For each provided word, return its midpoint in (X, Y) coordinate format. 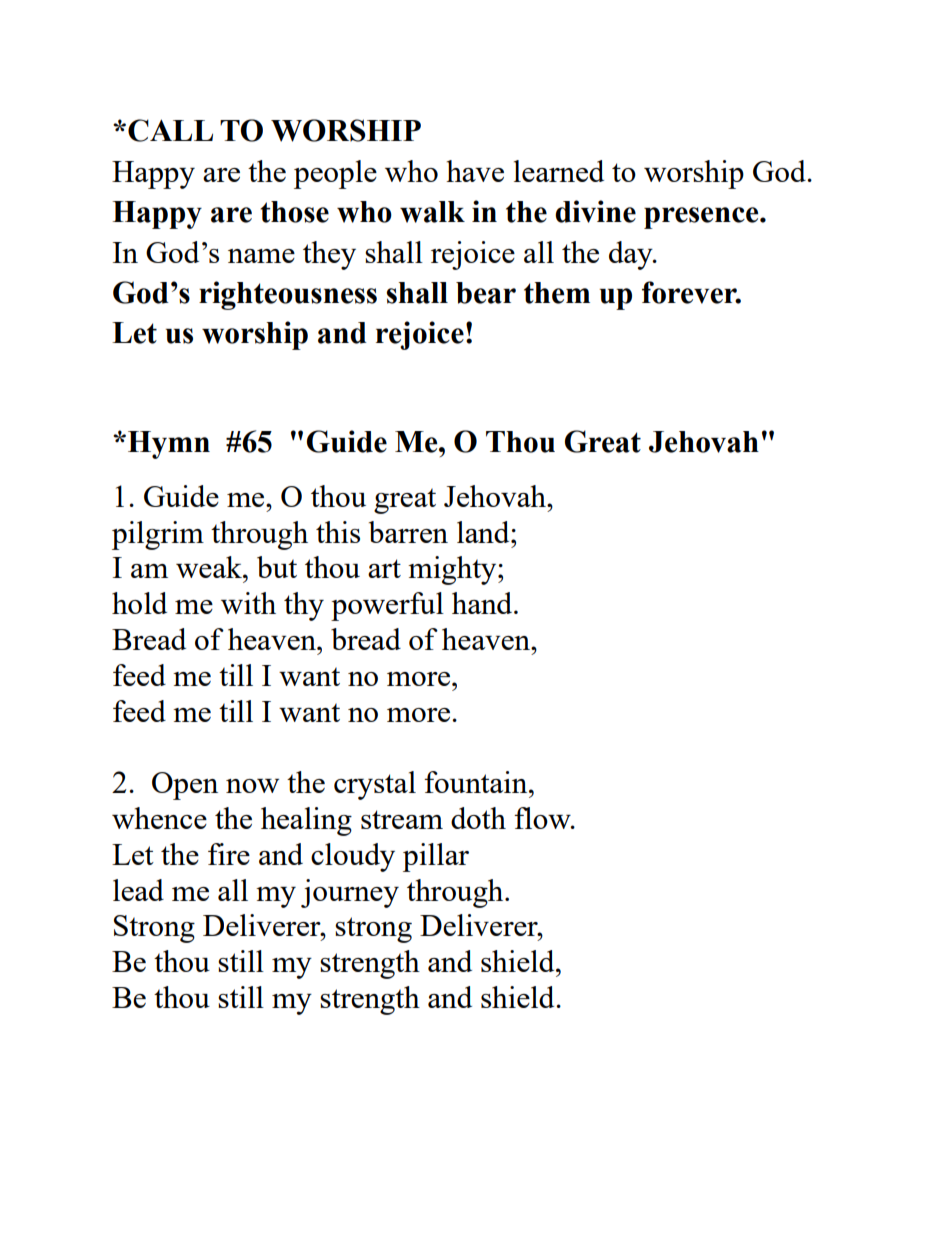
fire (229, 854)
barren (408, 532)
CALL (170, 130)
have (475, 171)
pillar (436, 857)
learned (559, 171)
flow (543, 818)
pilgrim (158, 535)
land (484, 532)
